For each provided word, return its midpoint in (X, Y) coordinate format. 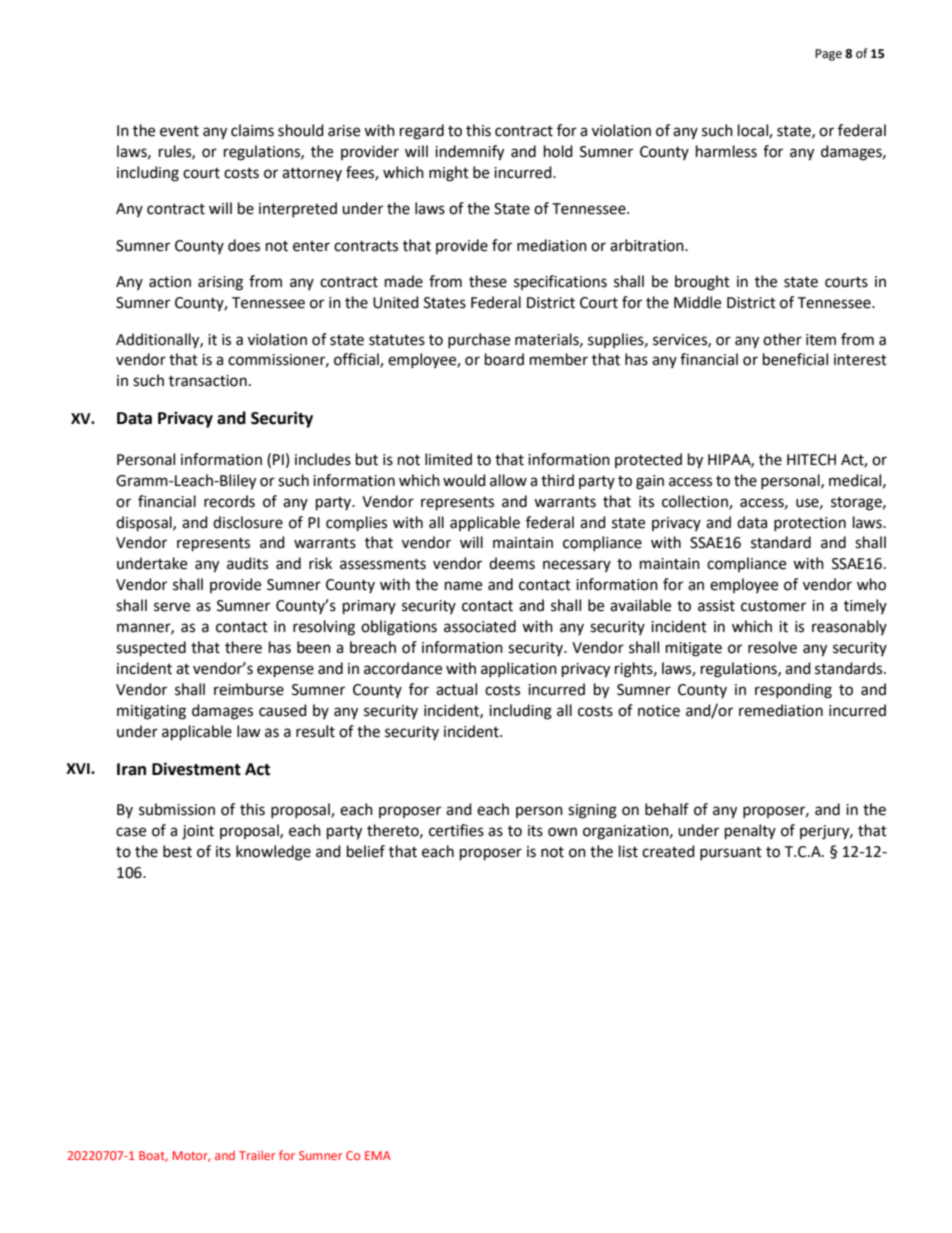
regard (422, 132)
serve (172, 607)
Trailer (257, 1155)
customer (773, 606)
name (463, 586)
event (179, 131)
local (754, 131)
